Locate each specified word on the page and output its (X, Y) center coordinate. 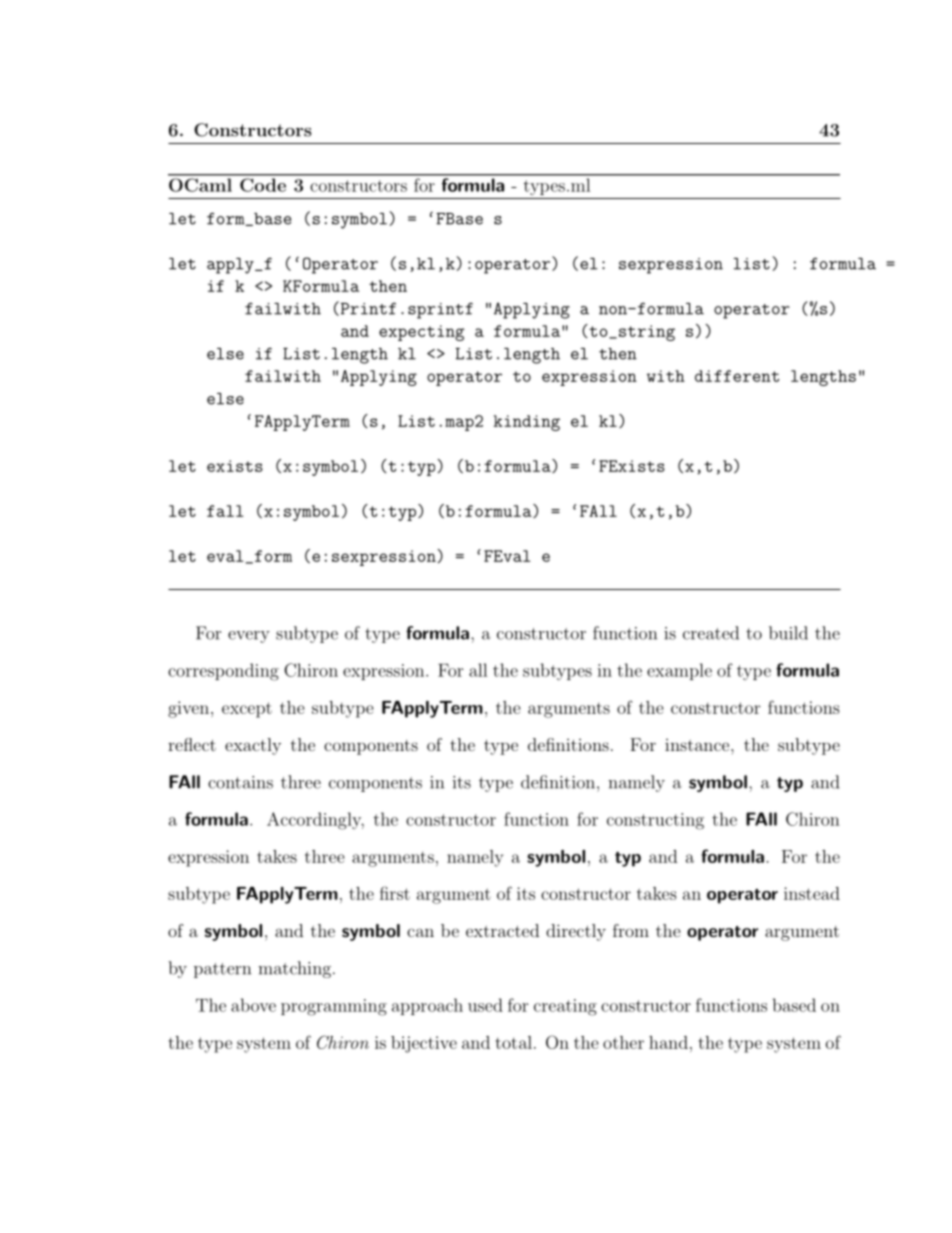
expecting (421, 333)
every (249, 637)
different (737, 376)
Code (263, 185)
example (679, 671)
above (253, 1005)
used (485, 1005)
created (711, 633)
